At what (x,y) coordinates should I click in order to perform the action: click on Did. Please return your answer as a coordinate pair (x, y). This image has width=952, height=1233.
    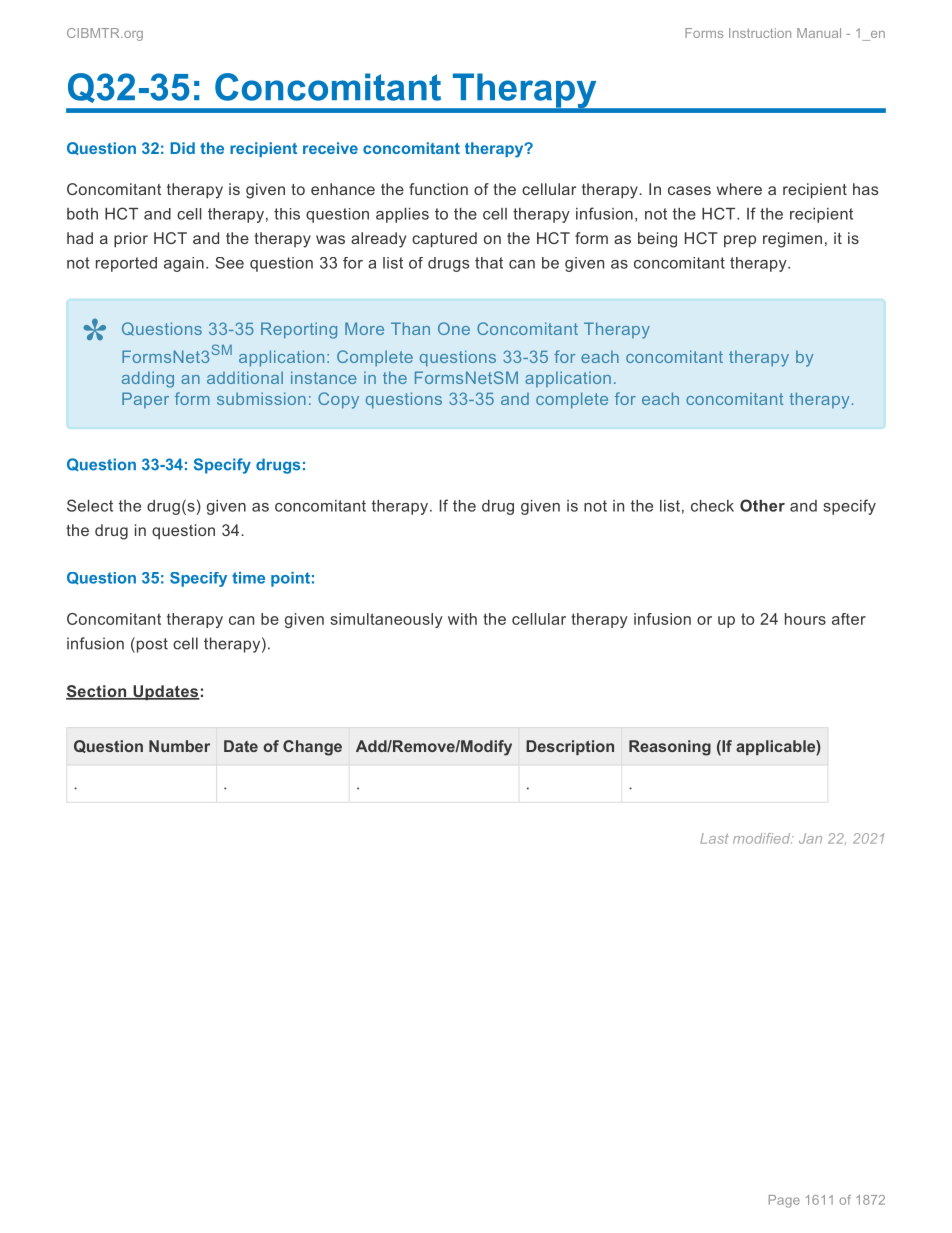
    Looking at the image, I should click on (183, 148).
